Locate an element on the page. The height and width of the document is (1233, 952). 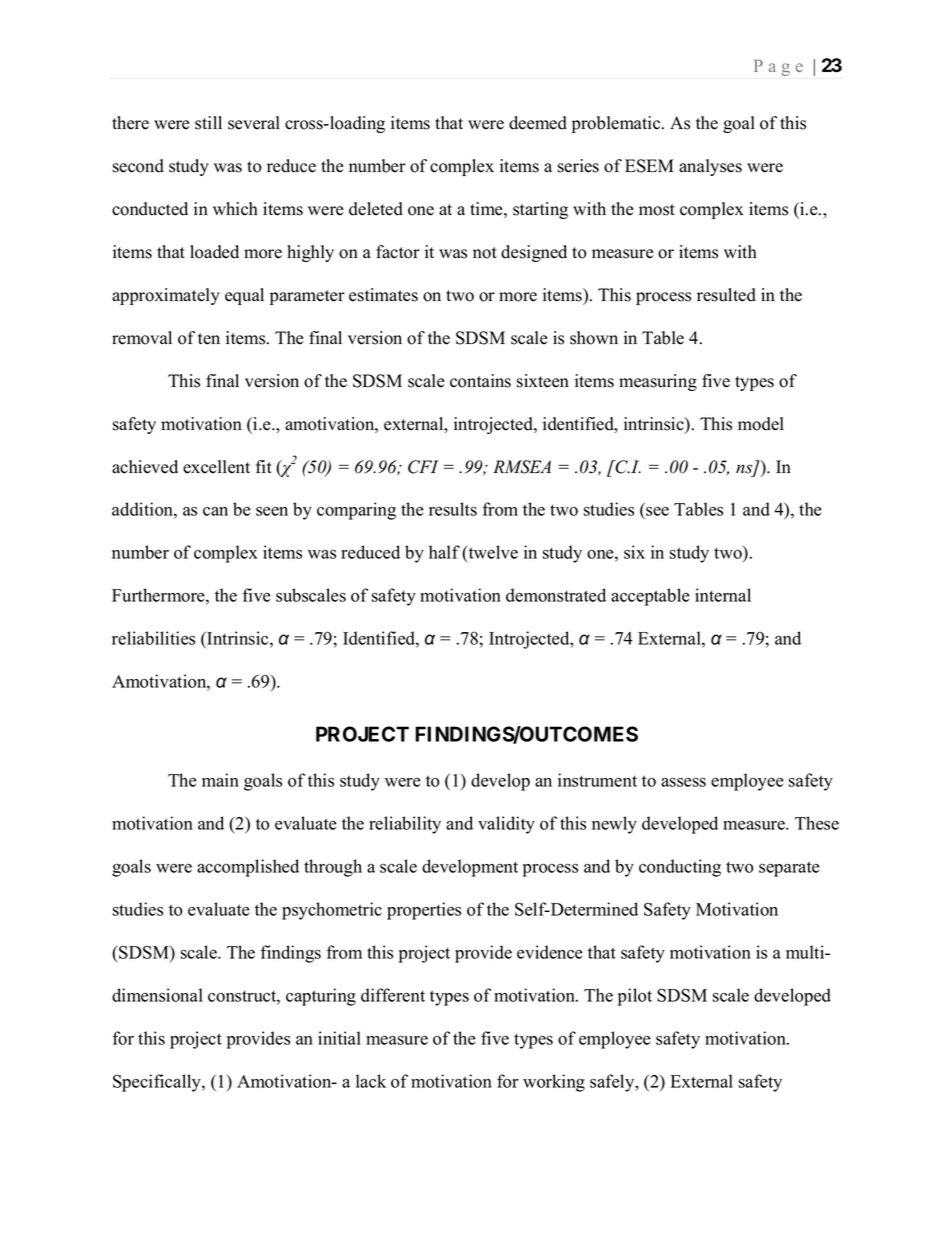
working is located at coordinates (554, 1083).
